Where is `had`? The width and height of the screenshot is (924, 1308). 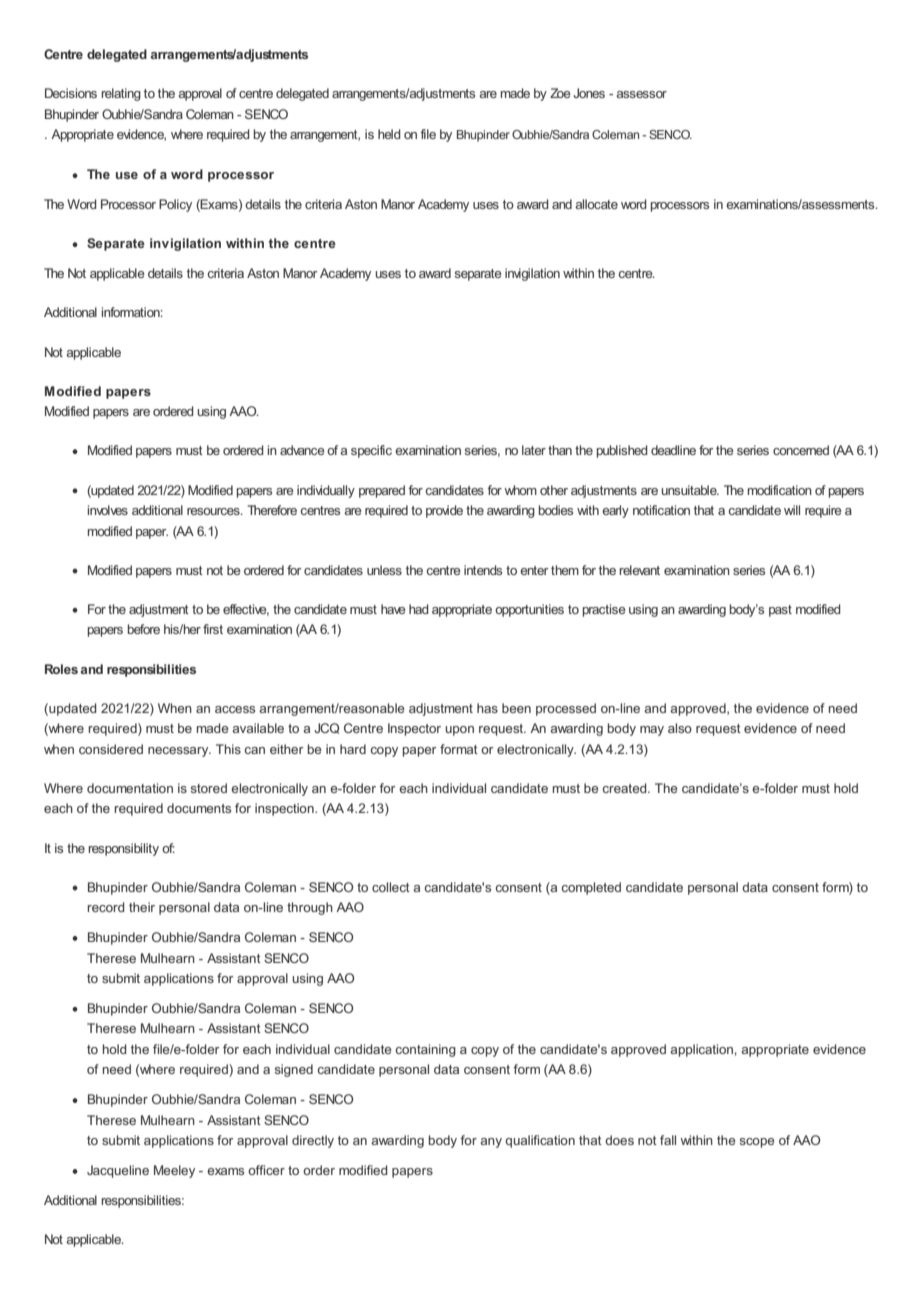 had is located at coordinates (419, 609).
